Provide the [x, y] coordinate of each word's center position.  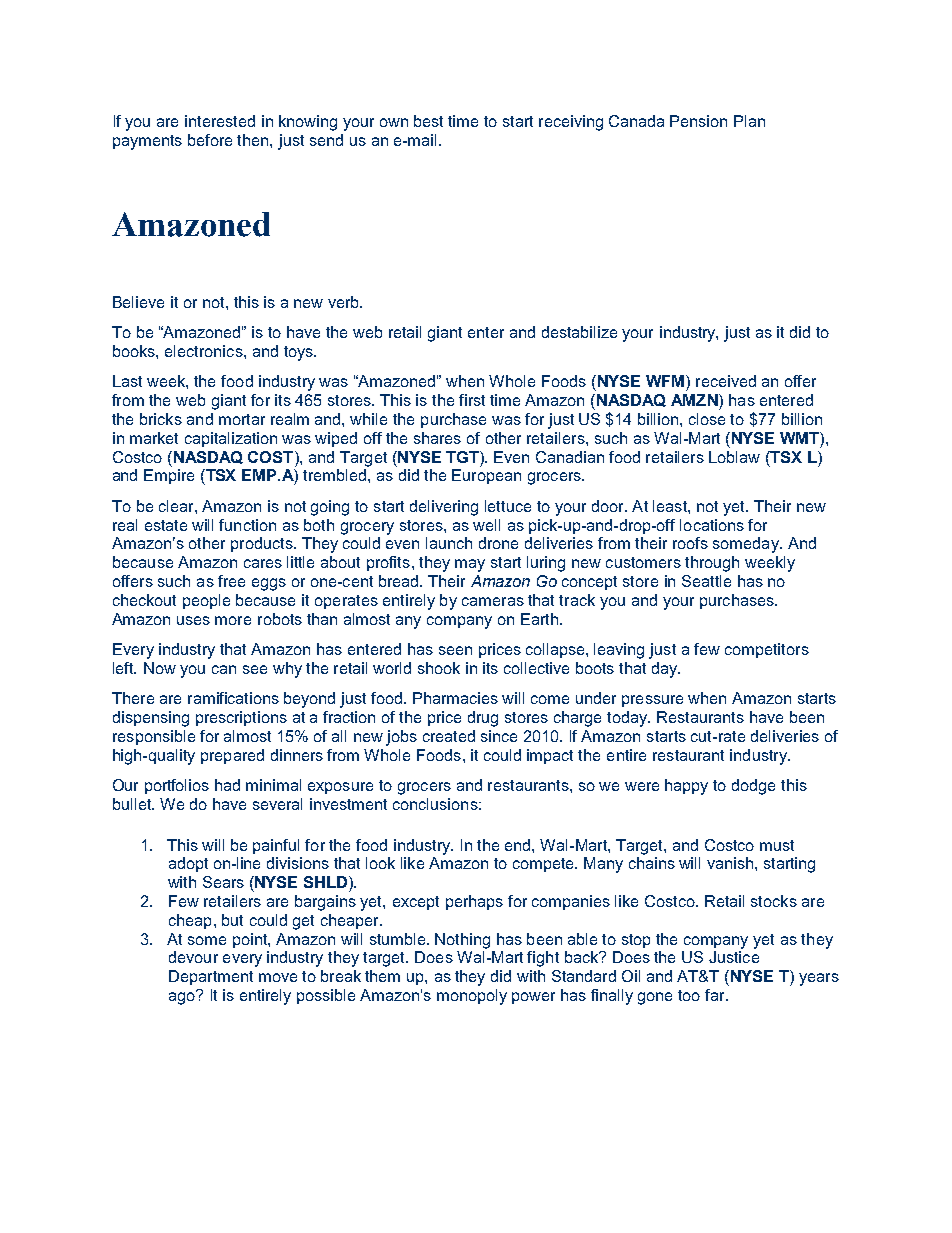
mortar [242, 419]
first [472, 400]
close [707, 419]
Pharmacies [455, 698]
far [716, 995]
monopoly [472, 997]
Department [211, 977]
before [210, 140]
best [428, 121]
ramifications [233, 698]
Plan [749, 121]
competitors [767, 650]
